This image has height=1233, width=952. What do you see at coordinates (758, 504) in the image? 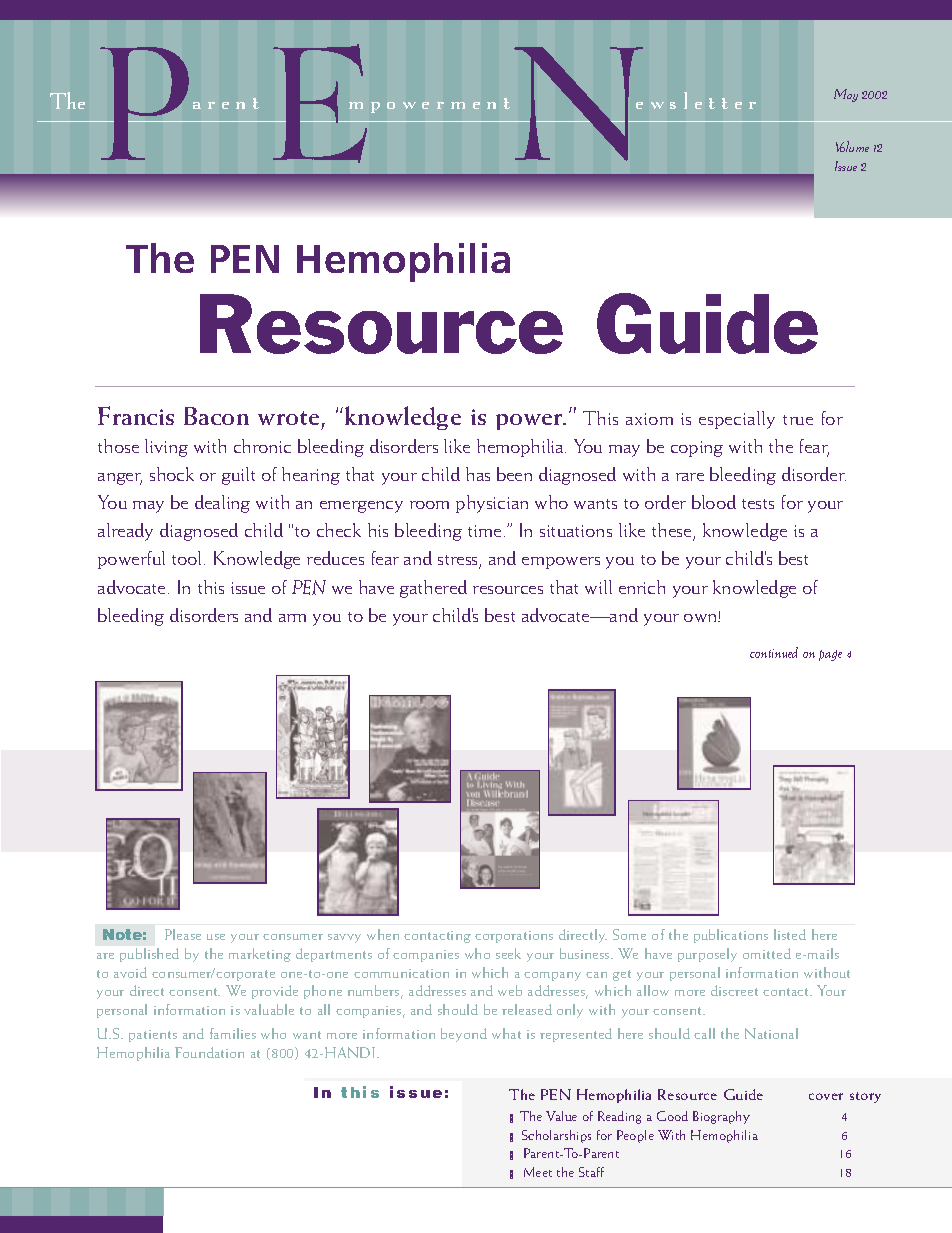
I see `tests` at bounding box center [758, 504].
